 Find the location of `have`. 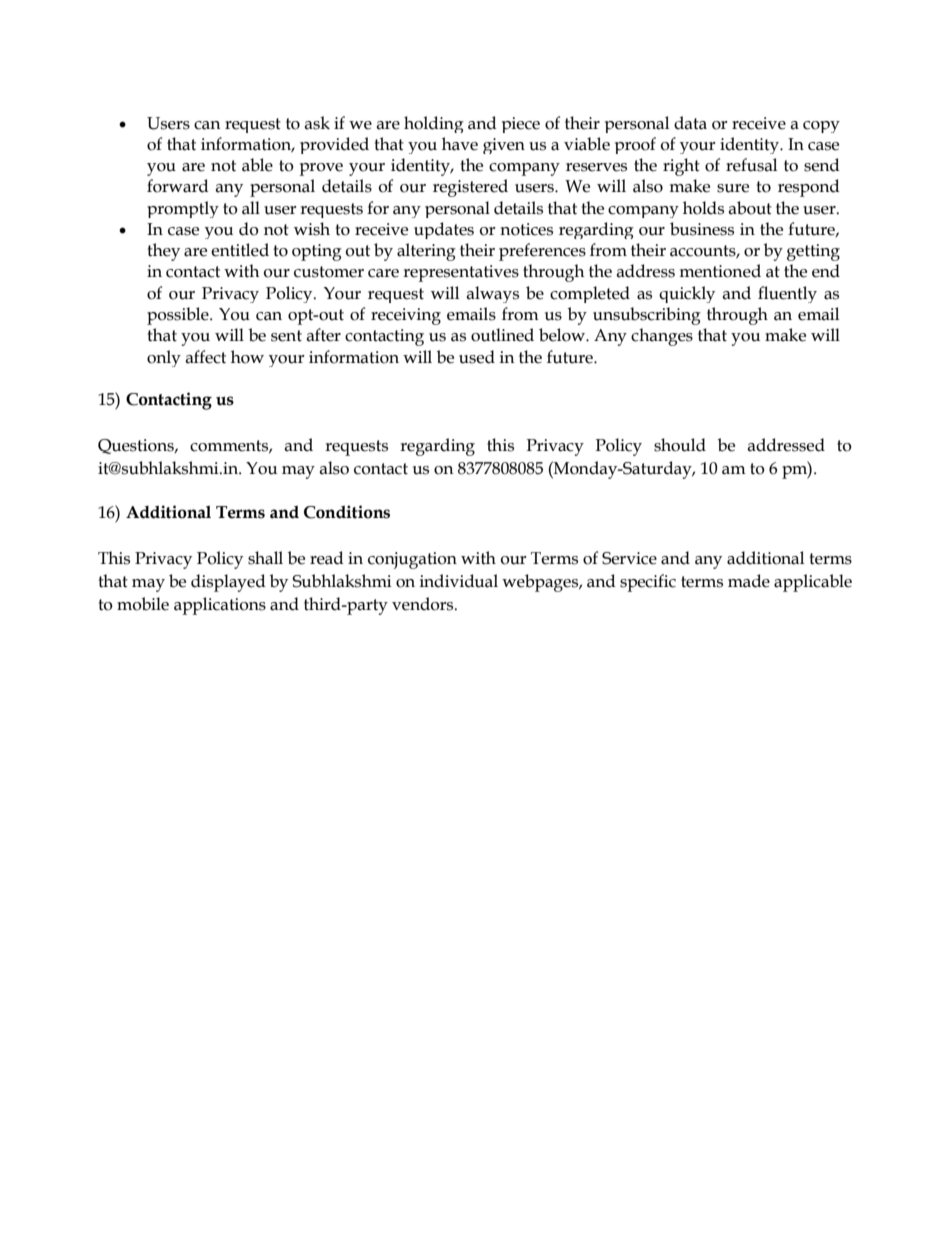

have is located at coordinates (460, 144).
